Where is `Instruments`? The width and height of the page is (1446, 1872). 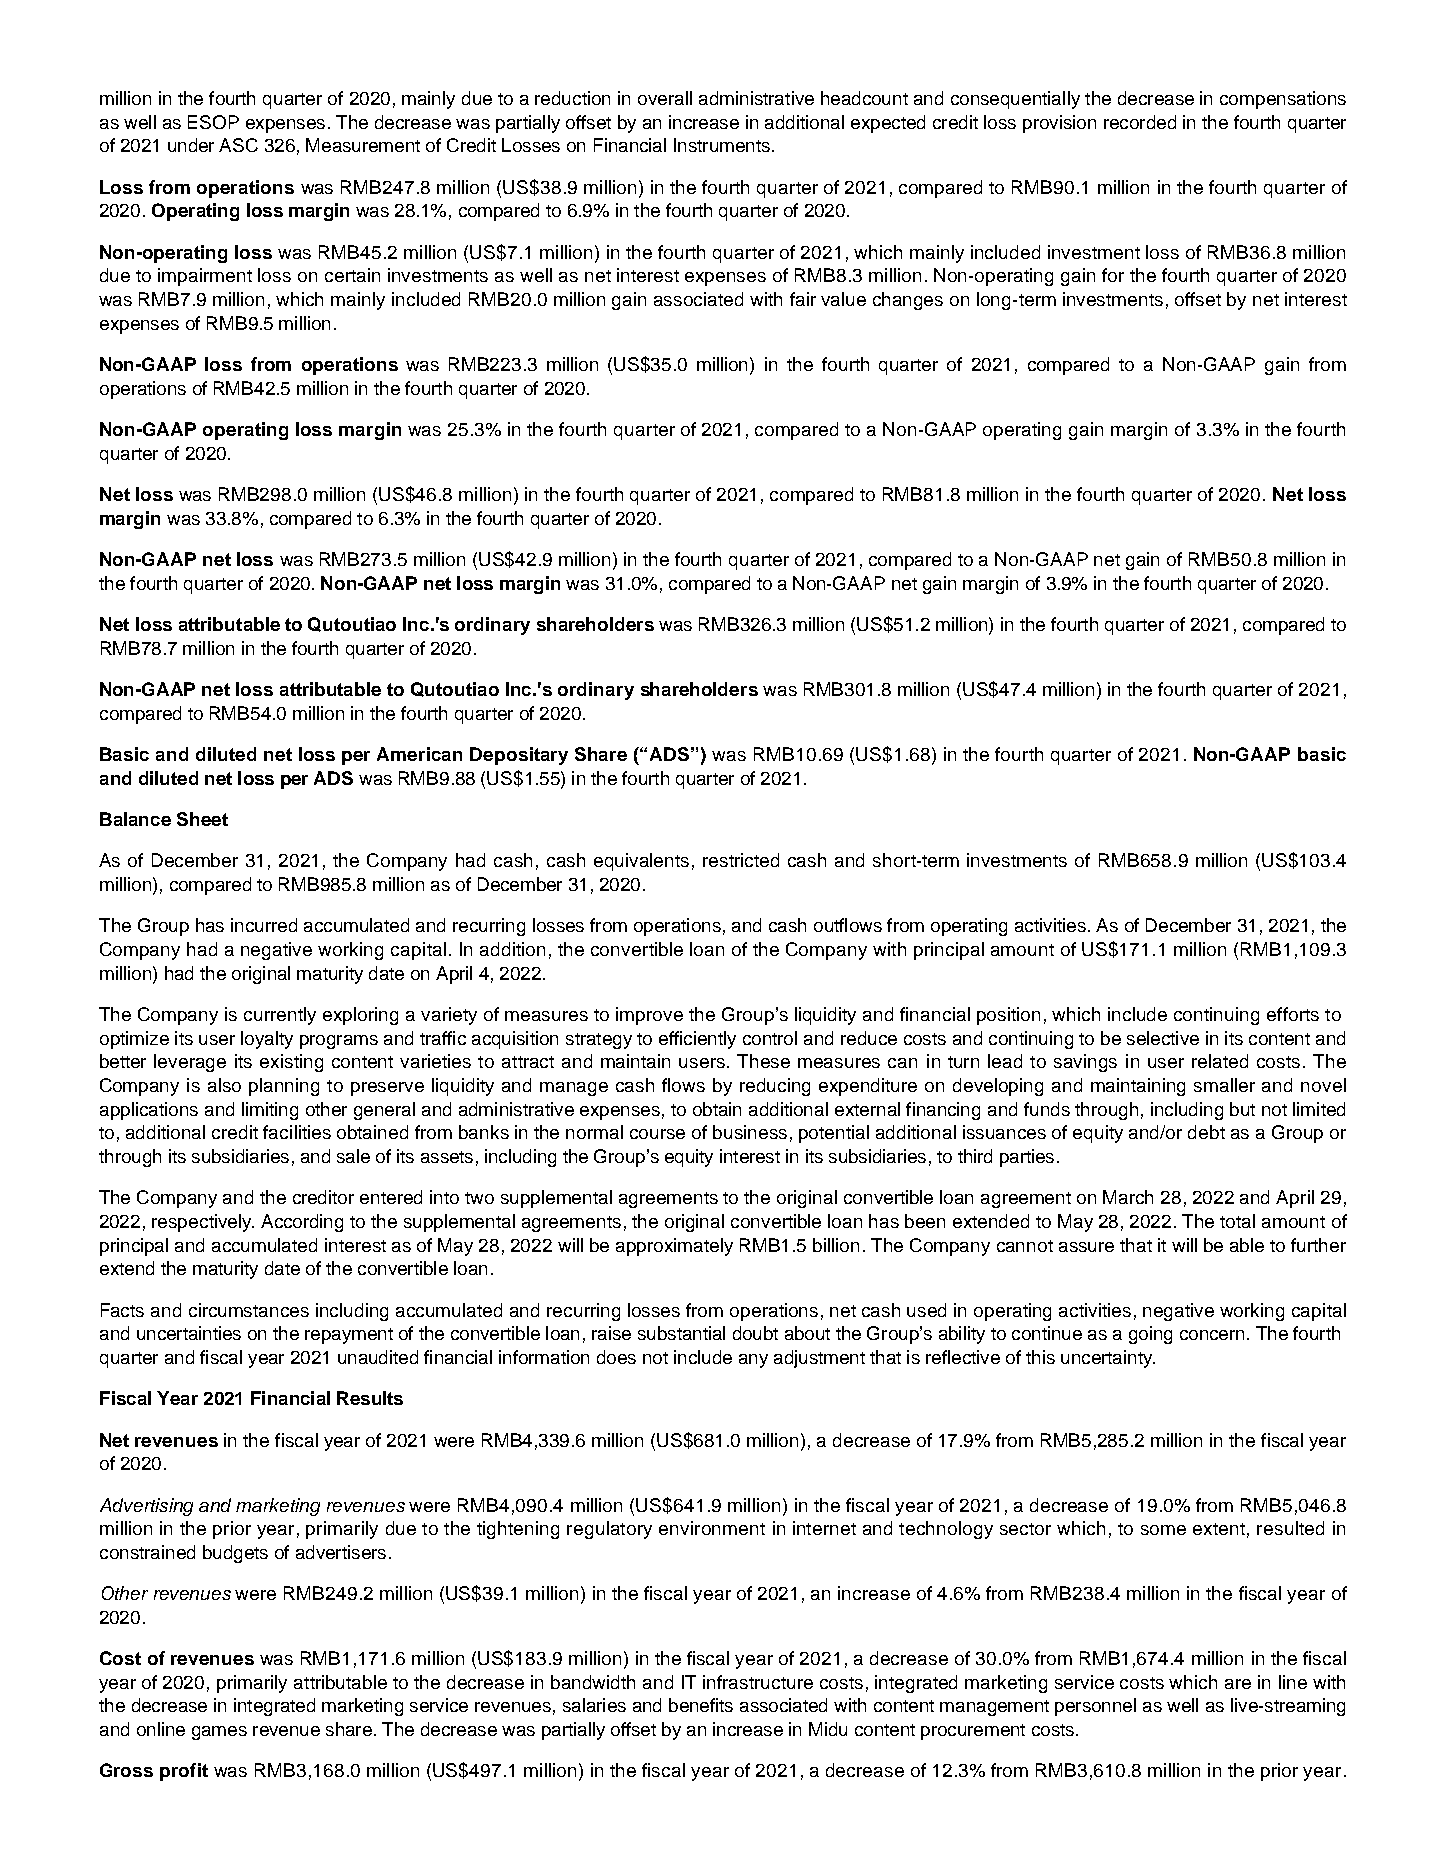 Instruments is located at coordinates (722, 145).
